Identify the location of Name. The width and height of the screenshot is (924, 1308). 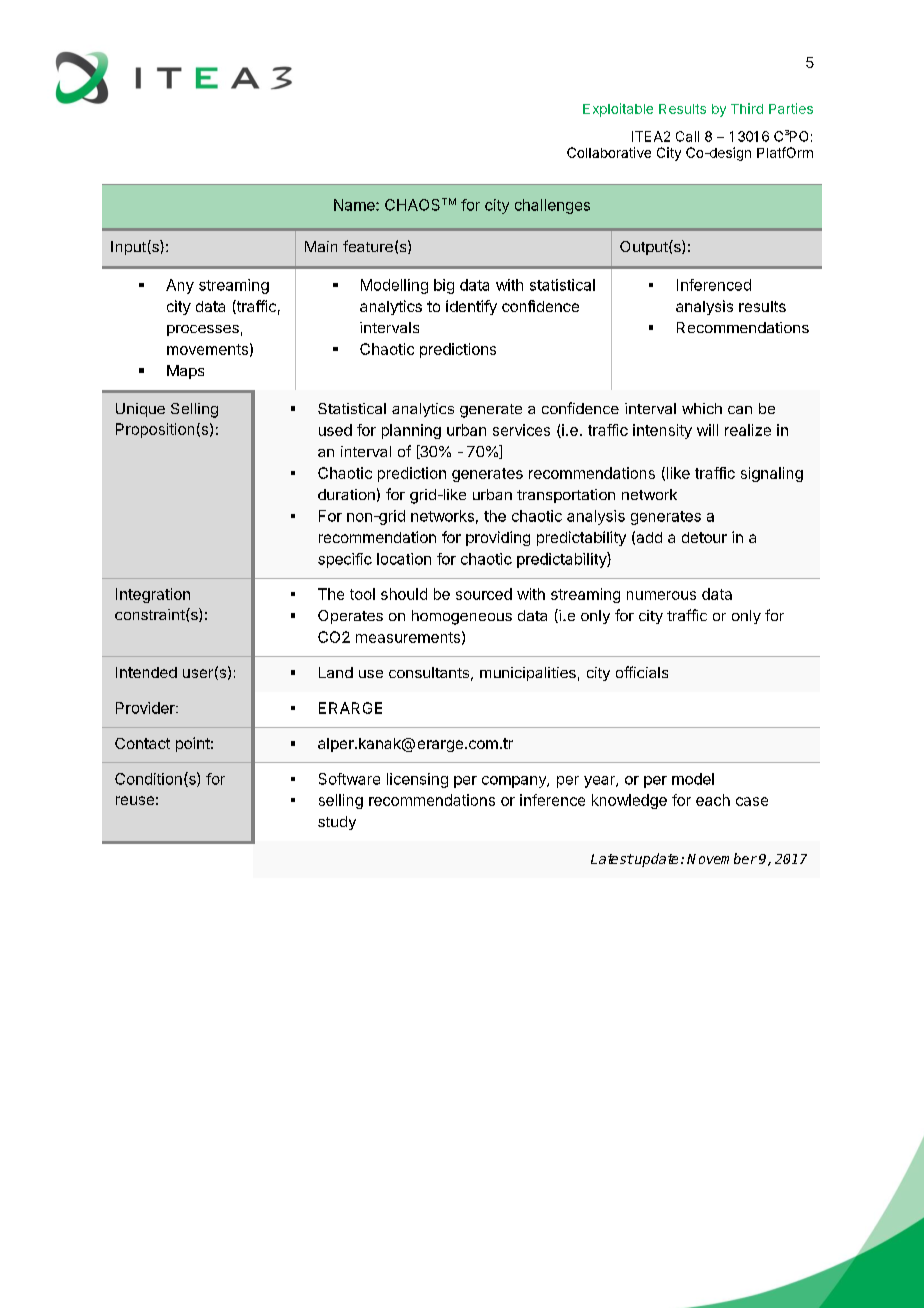
(355, 205).
